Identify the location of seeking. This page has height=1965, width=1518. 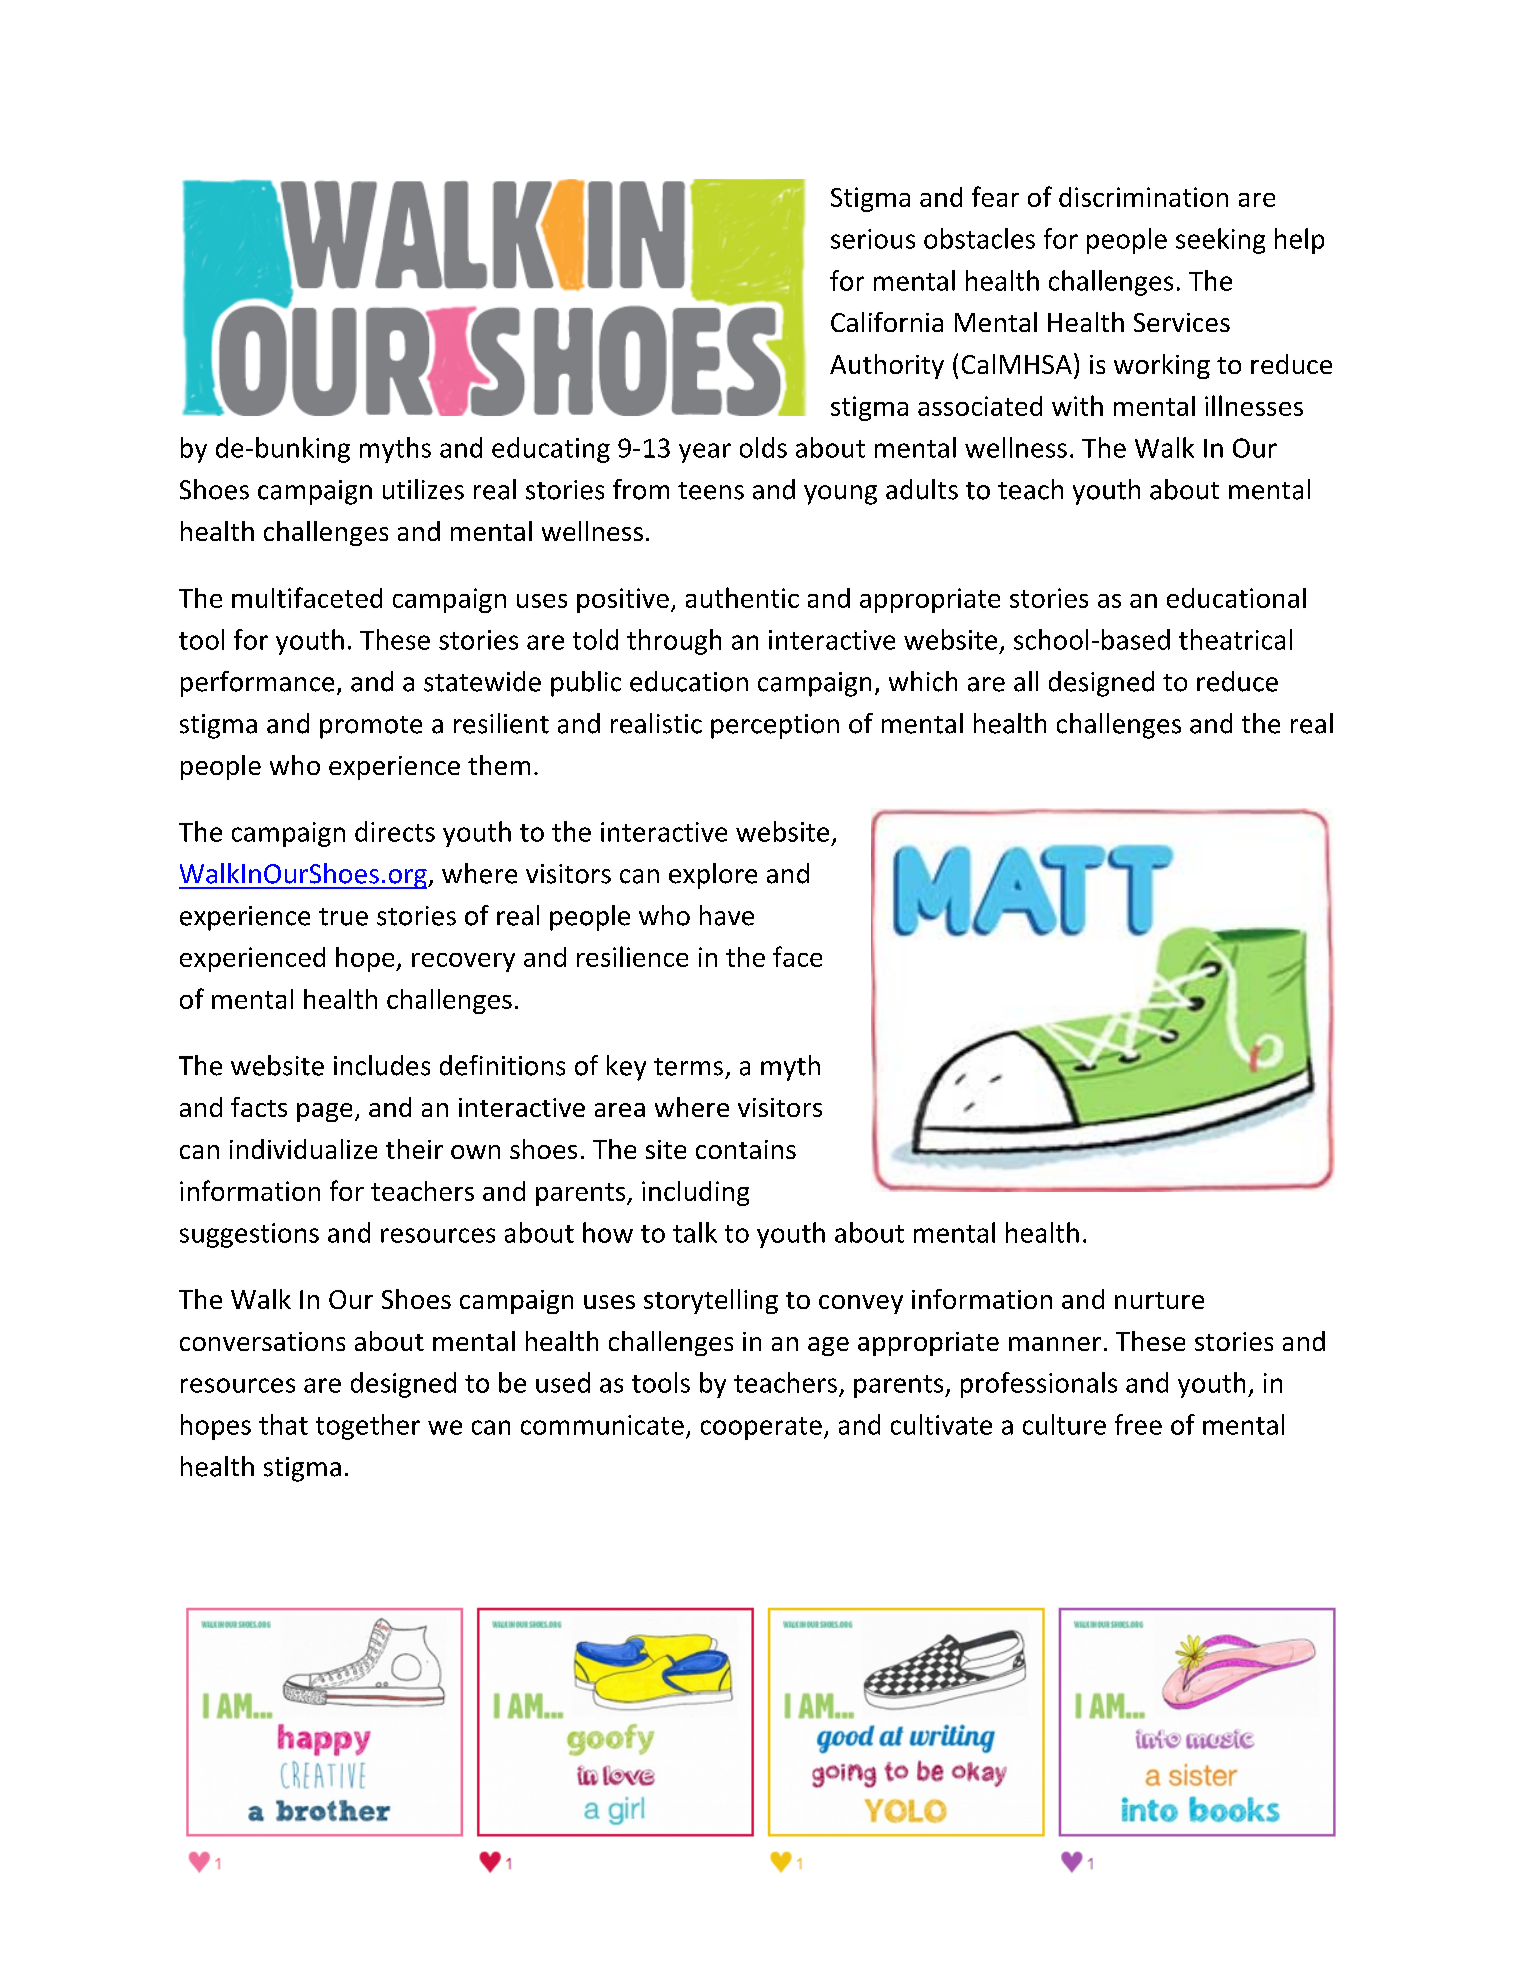
(1220, 241).
